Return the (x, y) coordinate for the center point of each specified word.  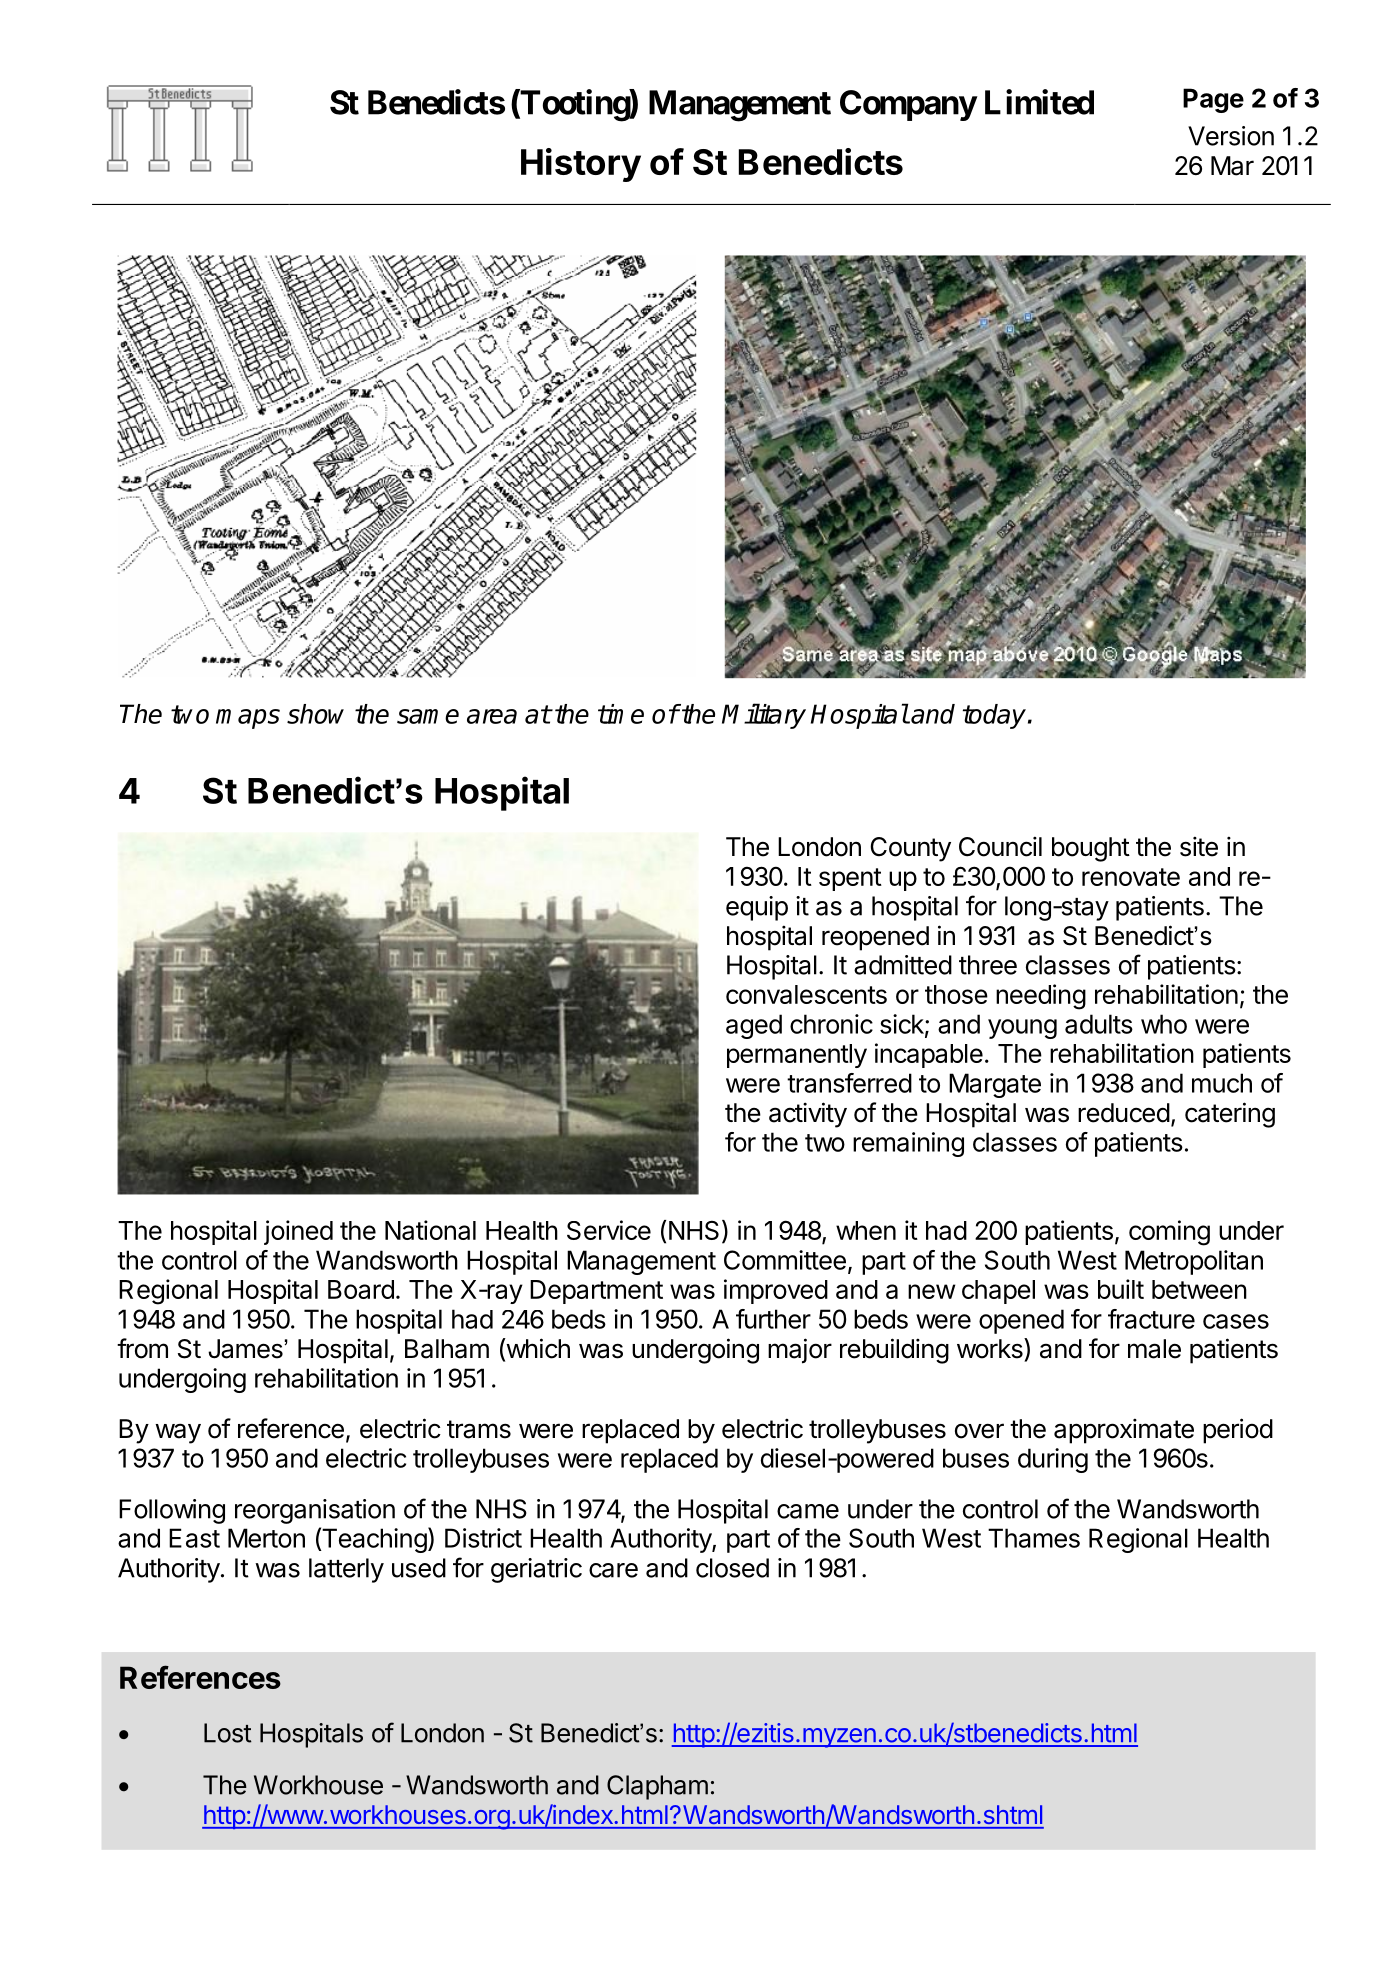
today (994, 716)
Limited (1039, 102)
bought (1091, 849)
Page (1213, 100)
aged (754, 1026)
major (800, 1351)
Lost (228, 1733)
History (581, 165)
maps (248, 719)
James (245, 1349)
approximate (1124, 1431)
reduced (1124, 1113)
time (621, 714)
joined (298, 1232)
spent (850, 879)
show (315, 714)
